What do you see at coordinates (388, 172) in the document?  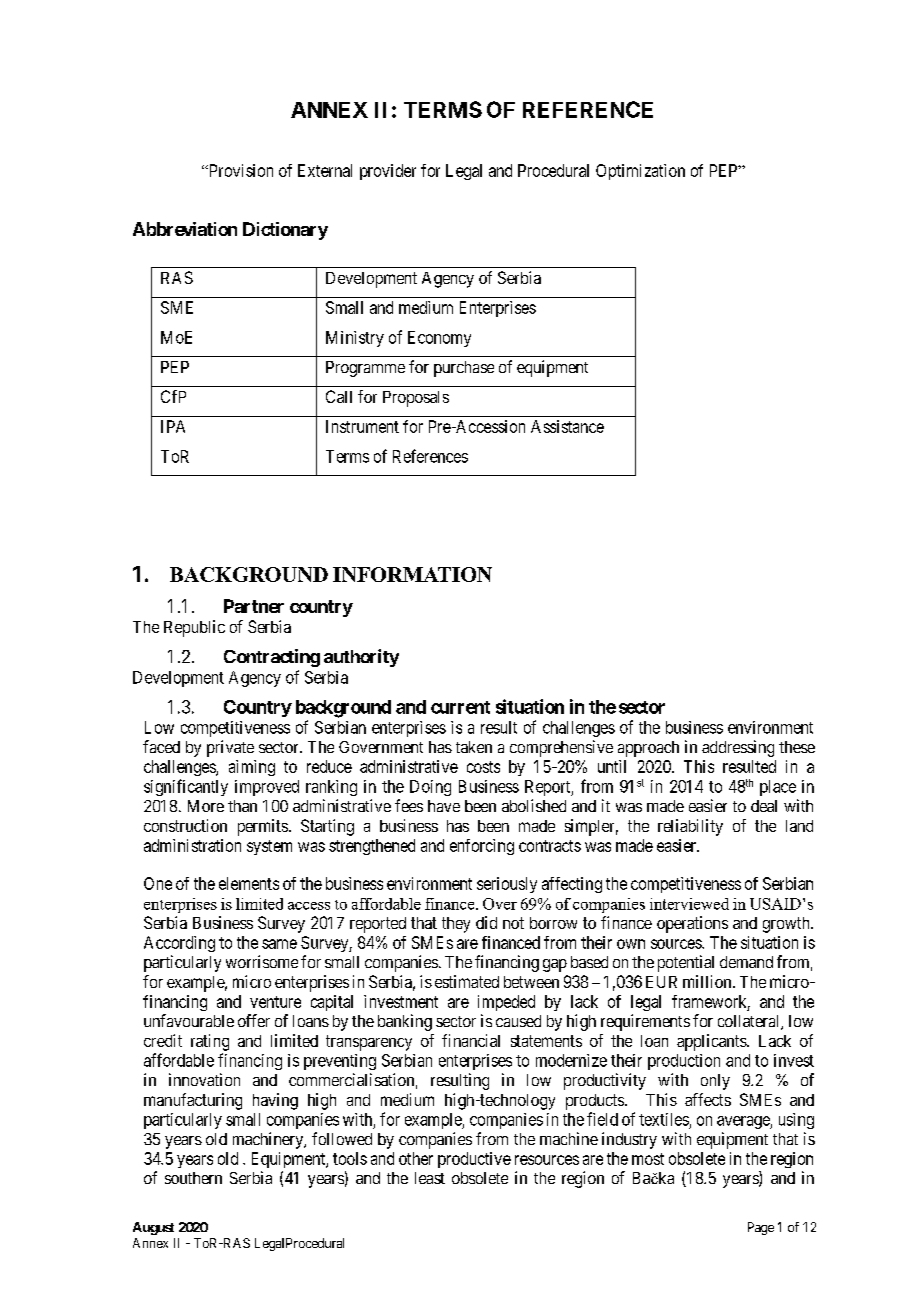 I see `provider` at bounding box center [388, 172].
